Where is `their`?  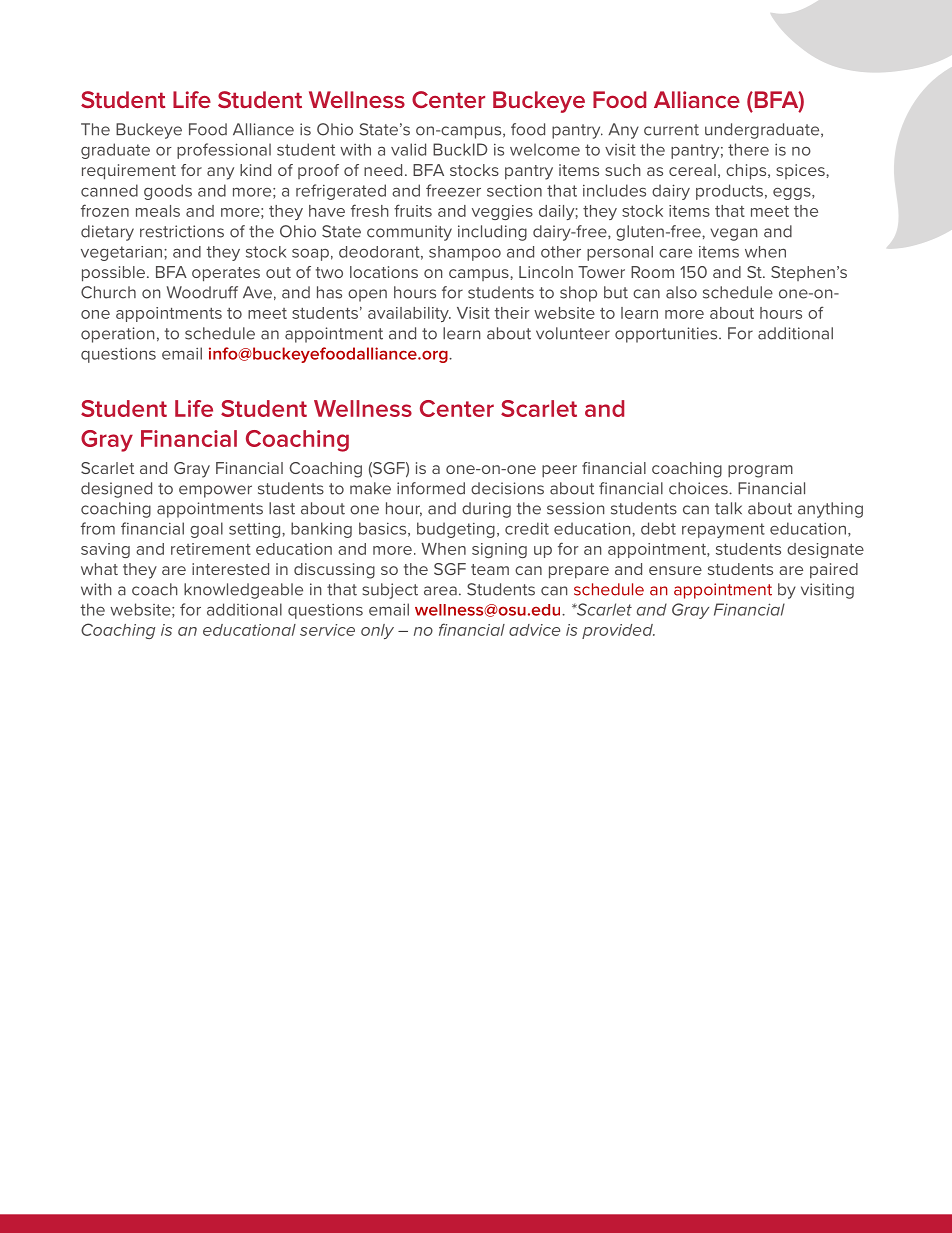 their is located at coordinates (512, 313).
